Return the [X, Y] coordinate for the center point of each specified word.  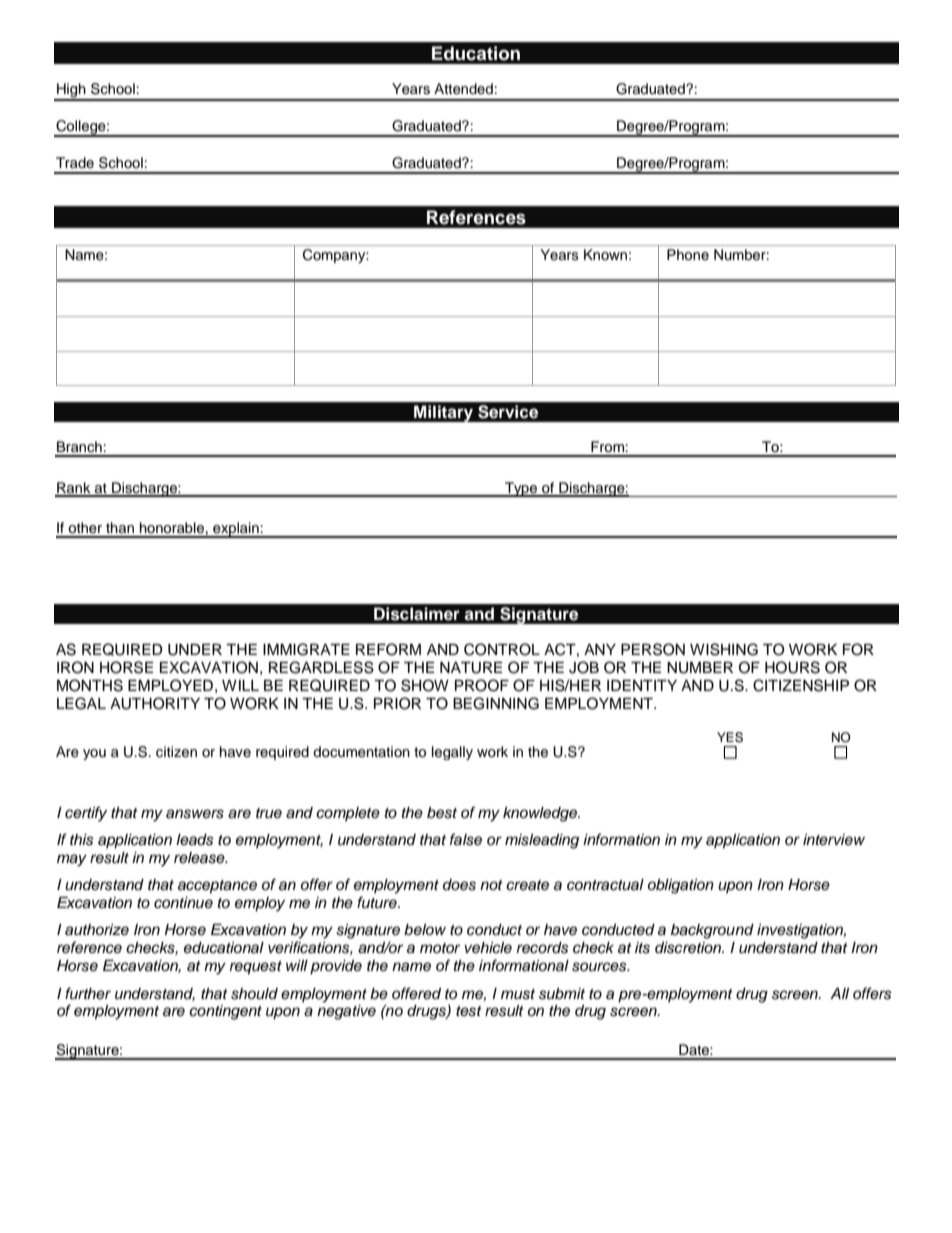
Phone [688, 255]
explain [236, 530]
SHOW [425, 685]
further [88, 993]
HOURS [792, 667]
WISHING [724, 649]
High [71, 91]
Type [521, 489]
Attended [463, 89]
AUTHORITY [155, 703]
